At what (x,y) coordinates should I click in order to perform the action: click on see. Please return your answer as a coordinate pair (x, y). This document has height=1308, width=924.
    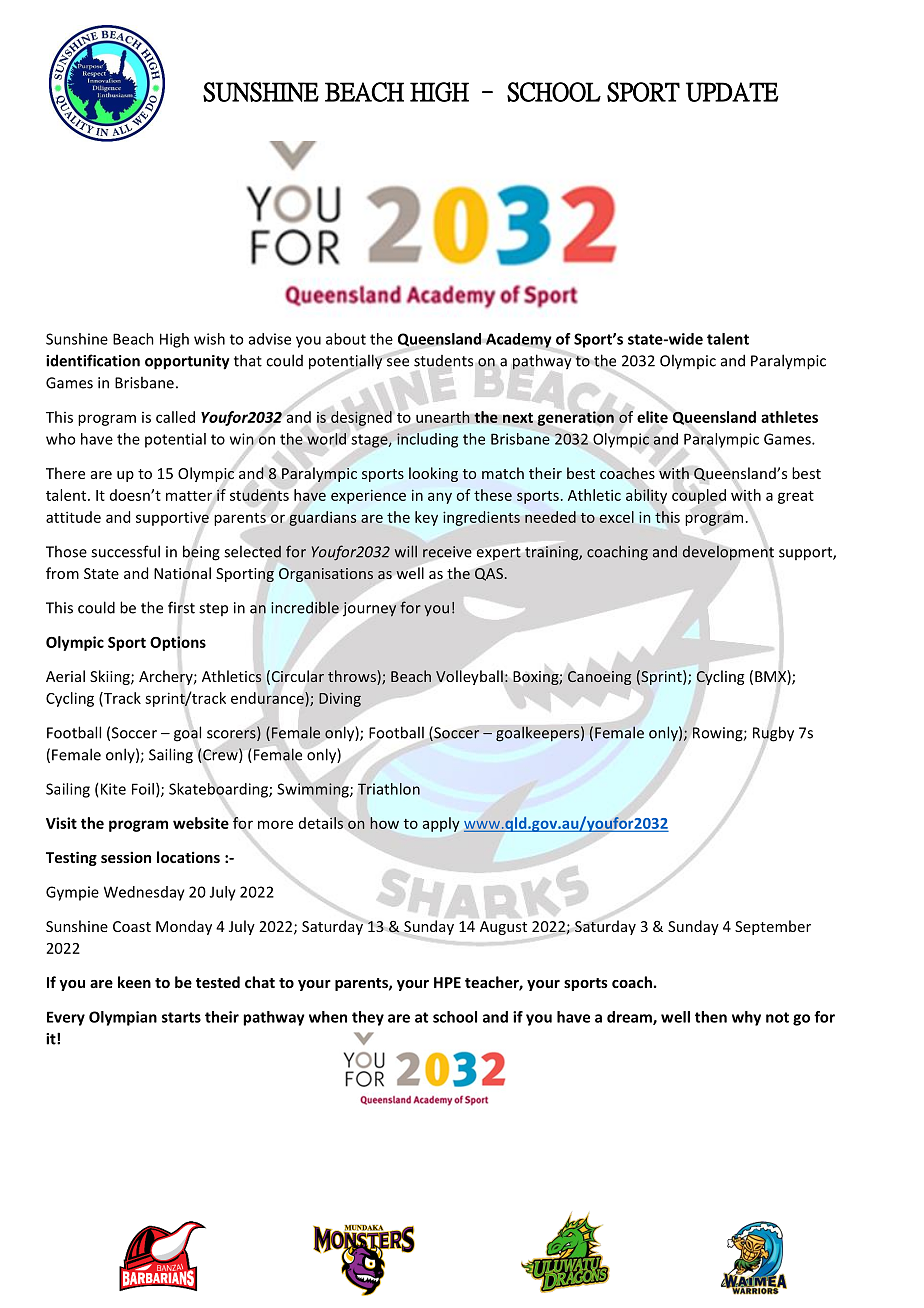
    Looking at the image, I should click on (398, 362).
